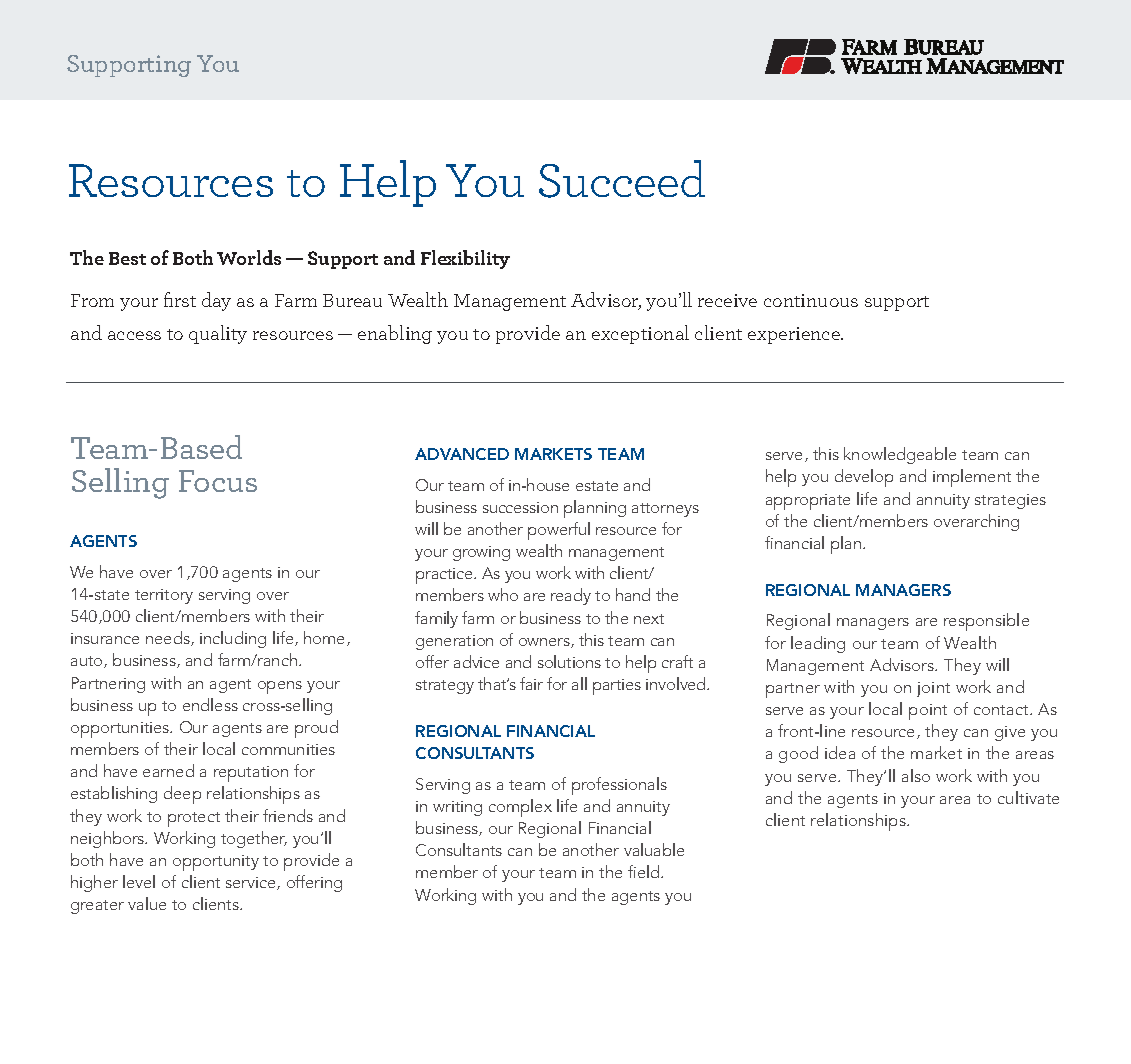 This document has width=1131, height=1064. Describe the element at coordinates (520, 507) in the document. I see `succession` at that location.
